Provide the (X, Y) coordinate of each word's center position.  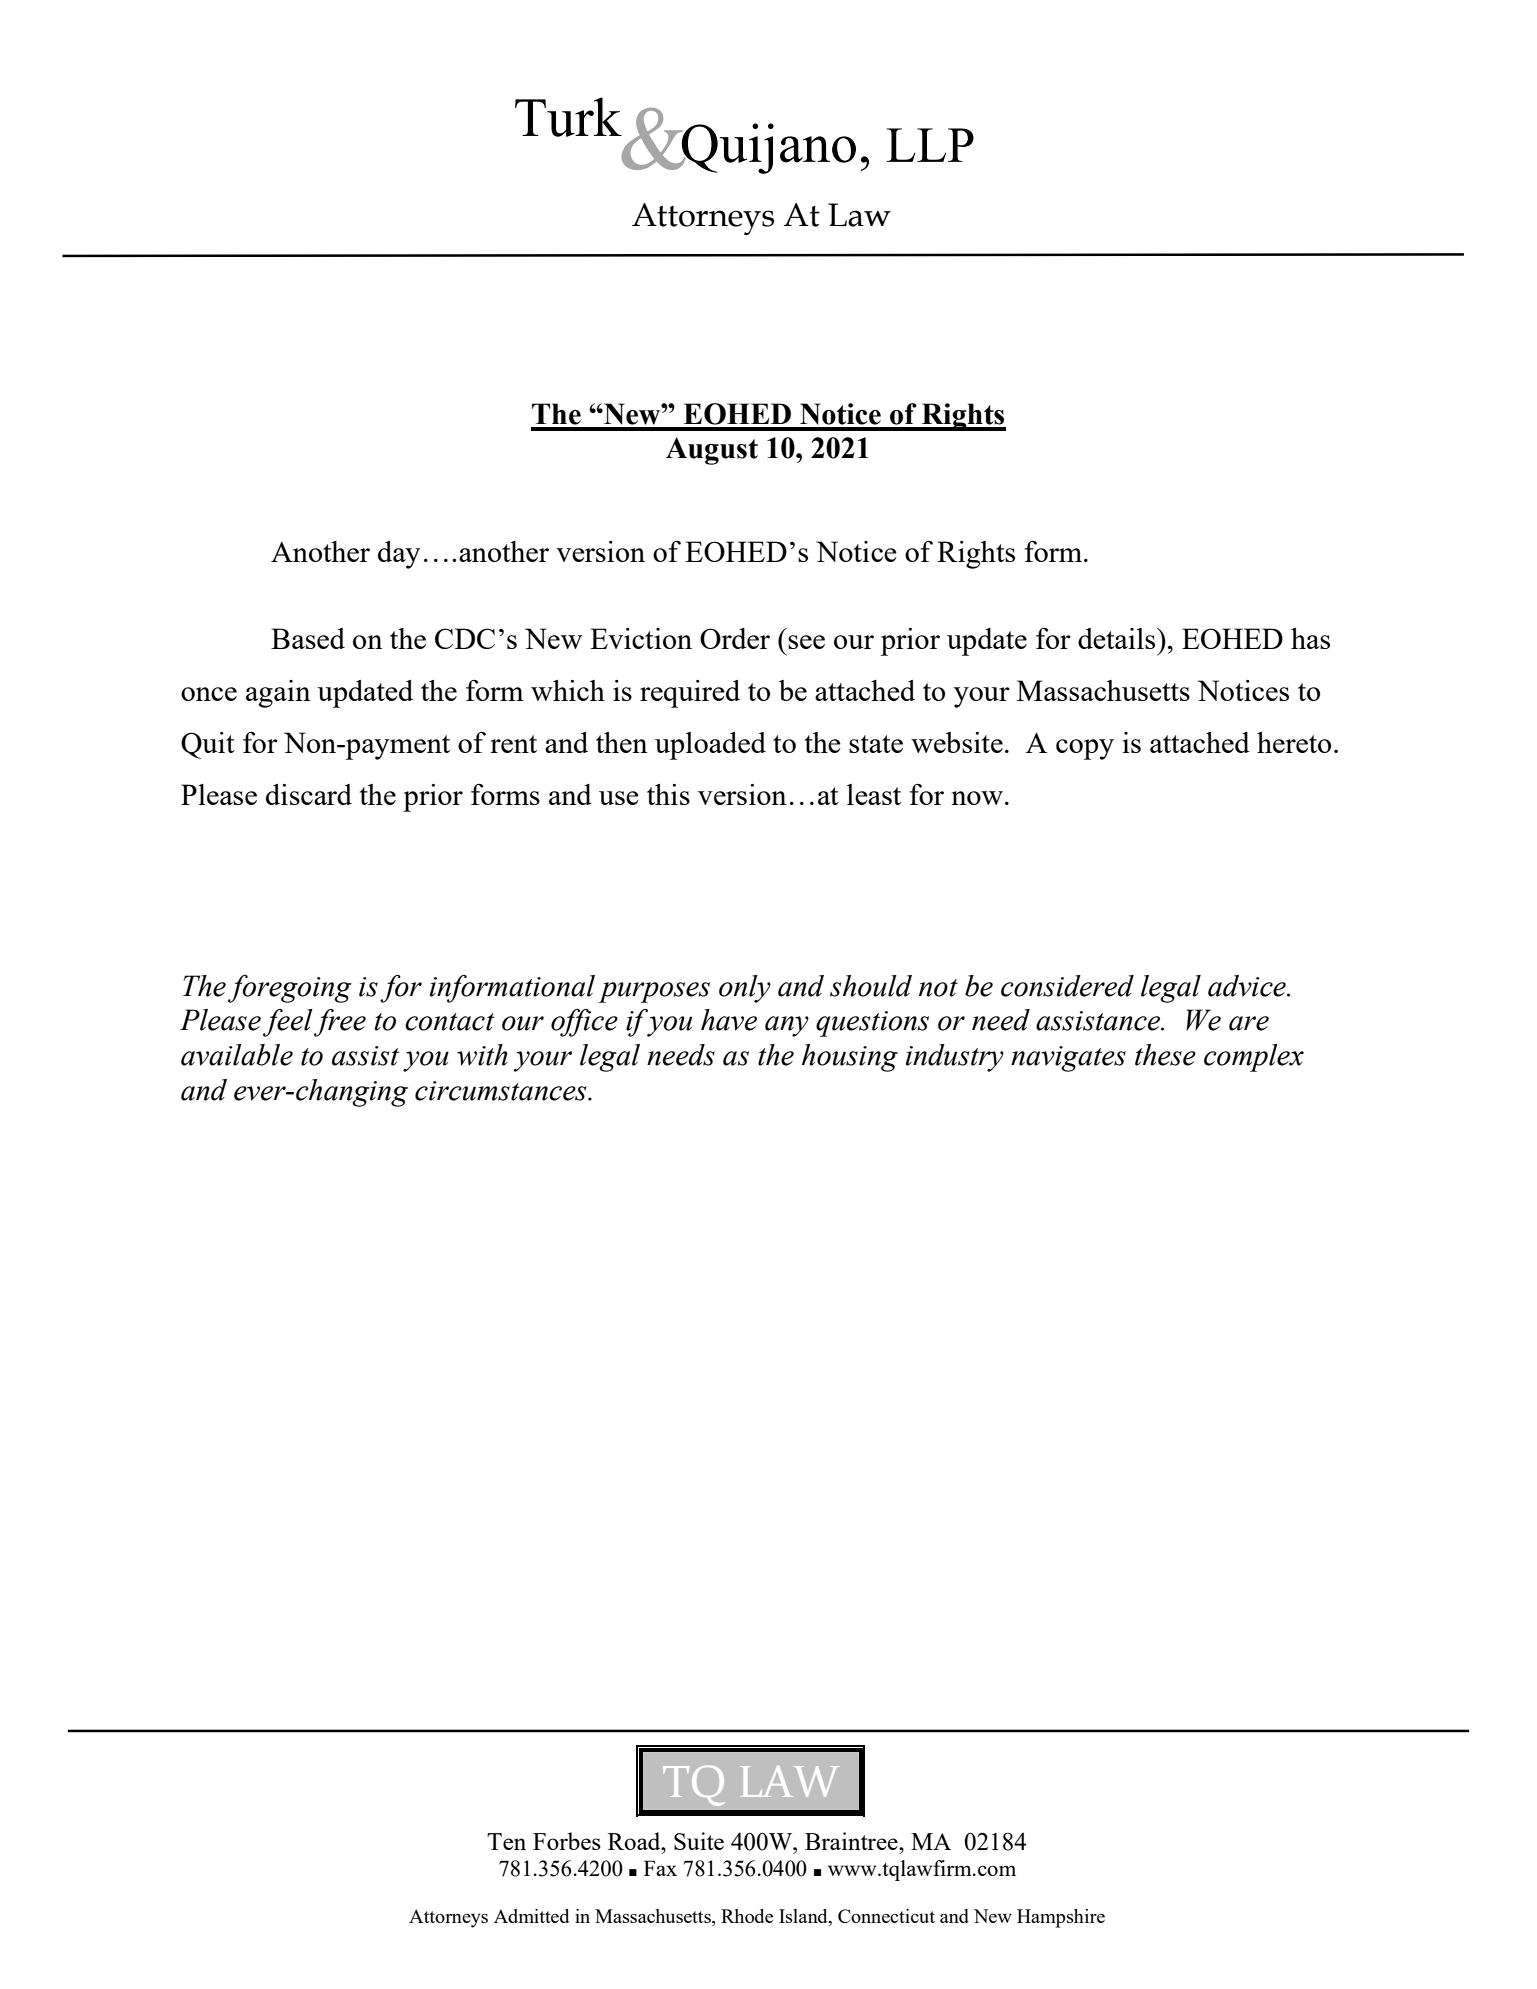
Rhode (747, 1916)
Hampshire (1061, 1918)
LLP (930, 145)
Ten (506, 1841)
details (1118, 638)
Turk (568, 117)
